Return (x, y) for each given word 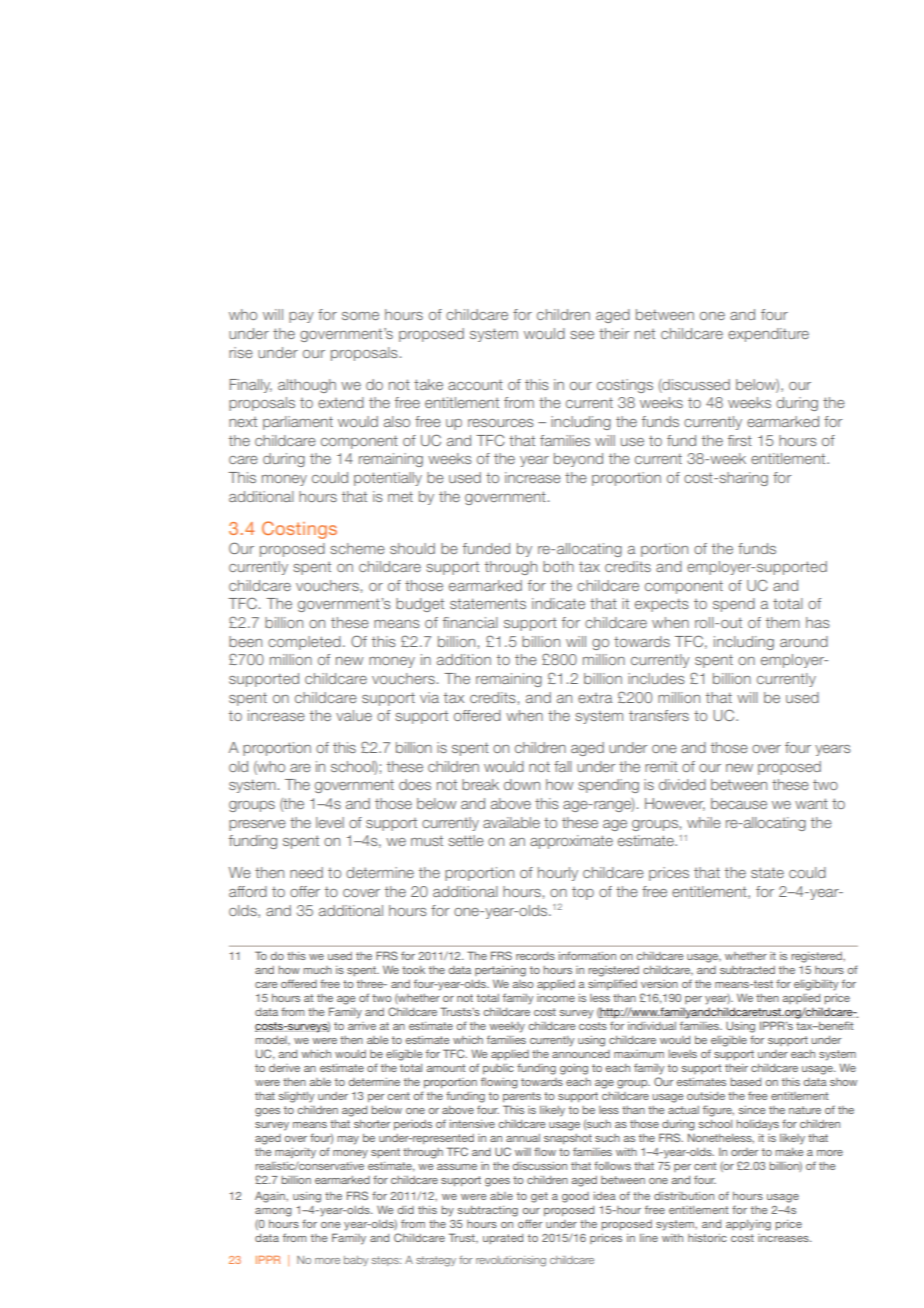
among (273, 1212)
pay (301, 317)
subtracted (747, 970)
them (783, 622)
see (582, 335)
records (535, 956)
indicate (558, 603)
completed (304, 643)
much (317, 970)
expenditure (768, 335)
